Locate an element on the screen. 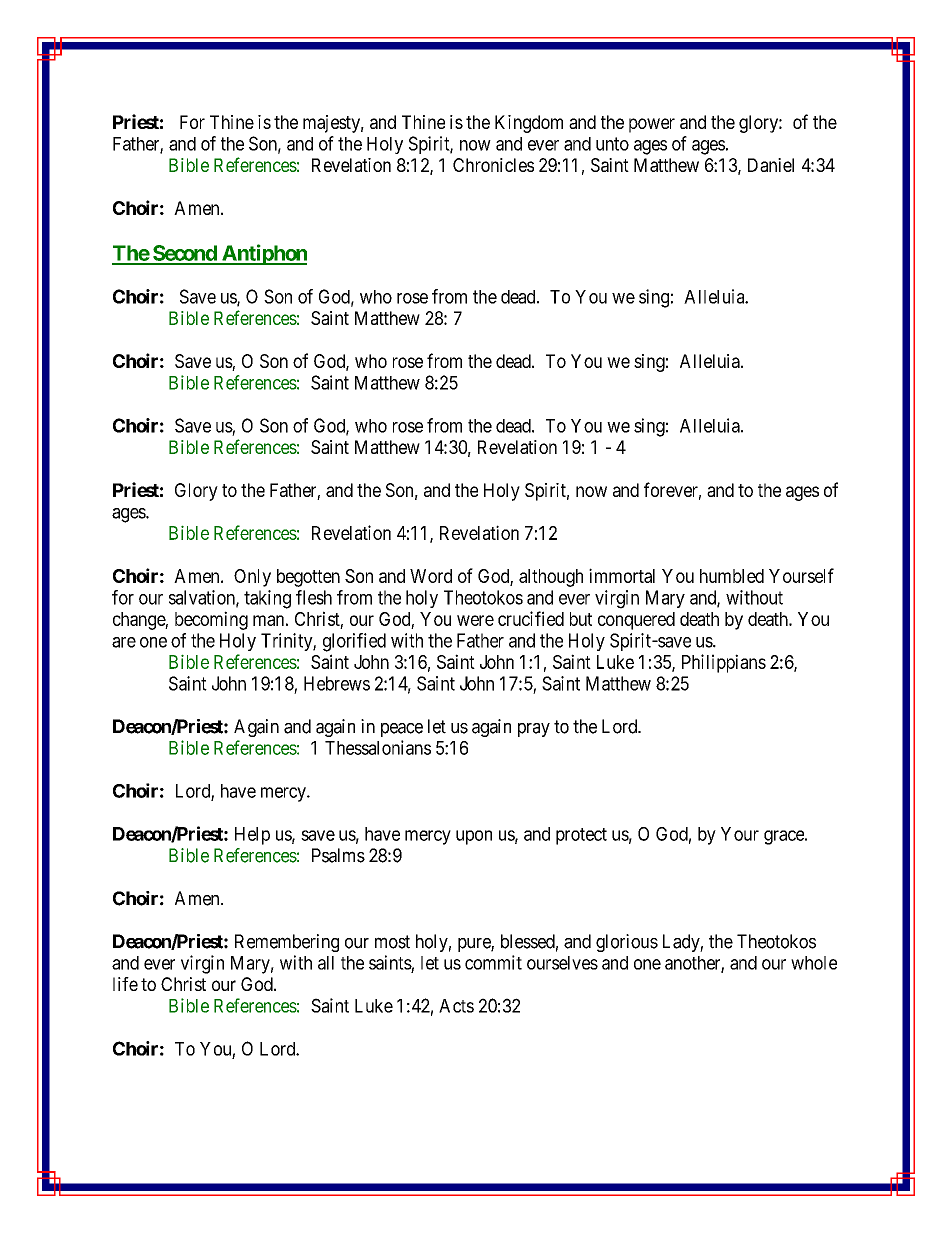 This screenshot has height=1233, width=952. humbled is located at coordinates (732, 576).
